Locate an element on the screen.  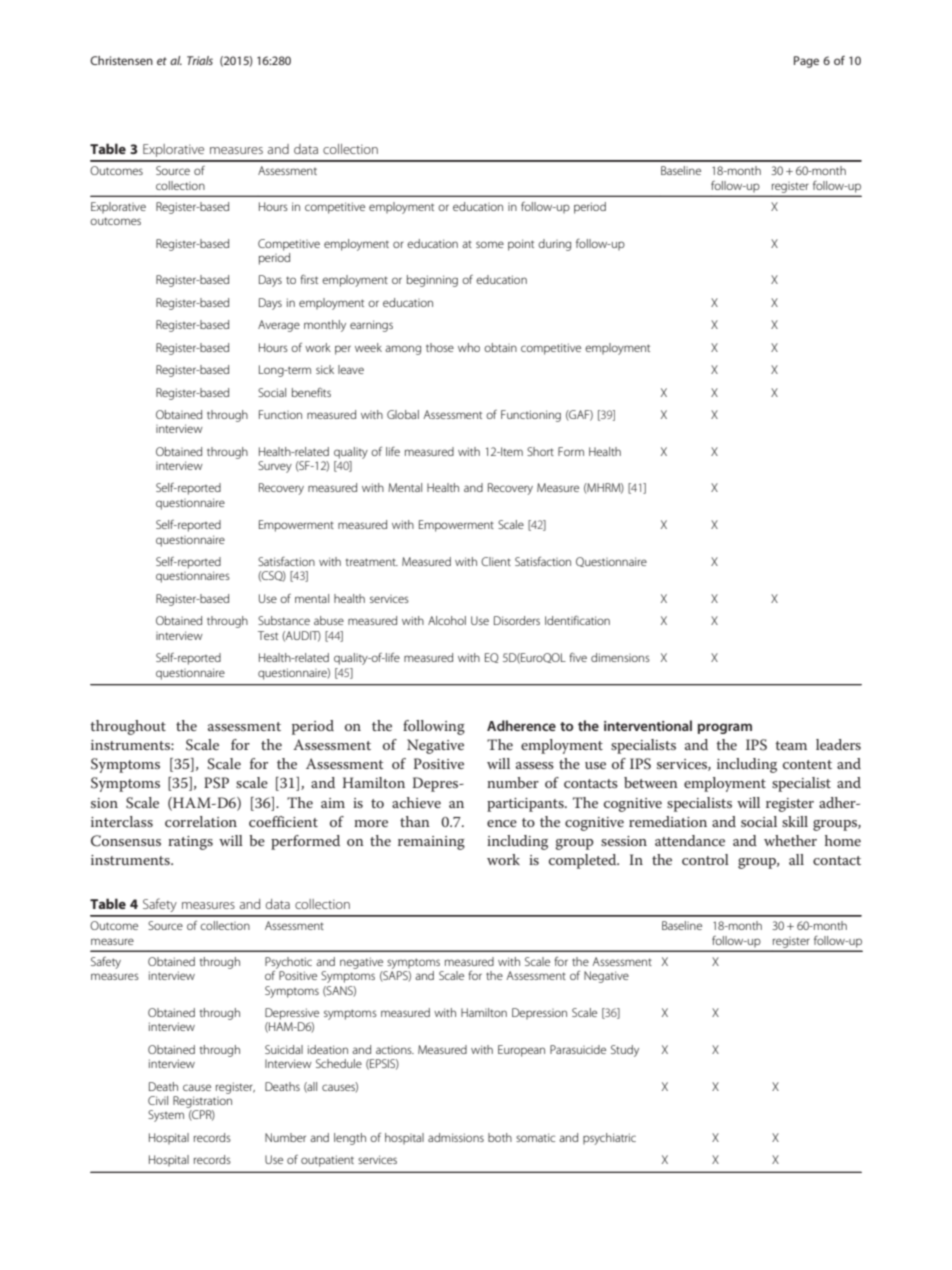
Survey is located at coordinates (275, 467).
